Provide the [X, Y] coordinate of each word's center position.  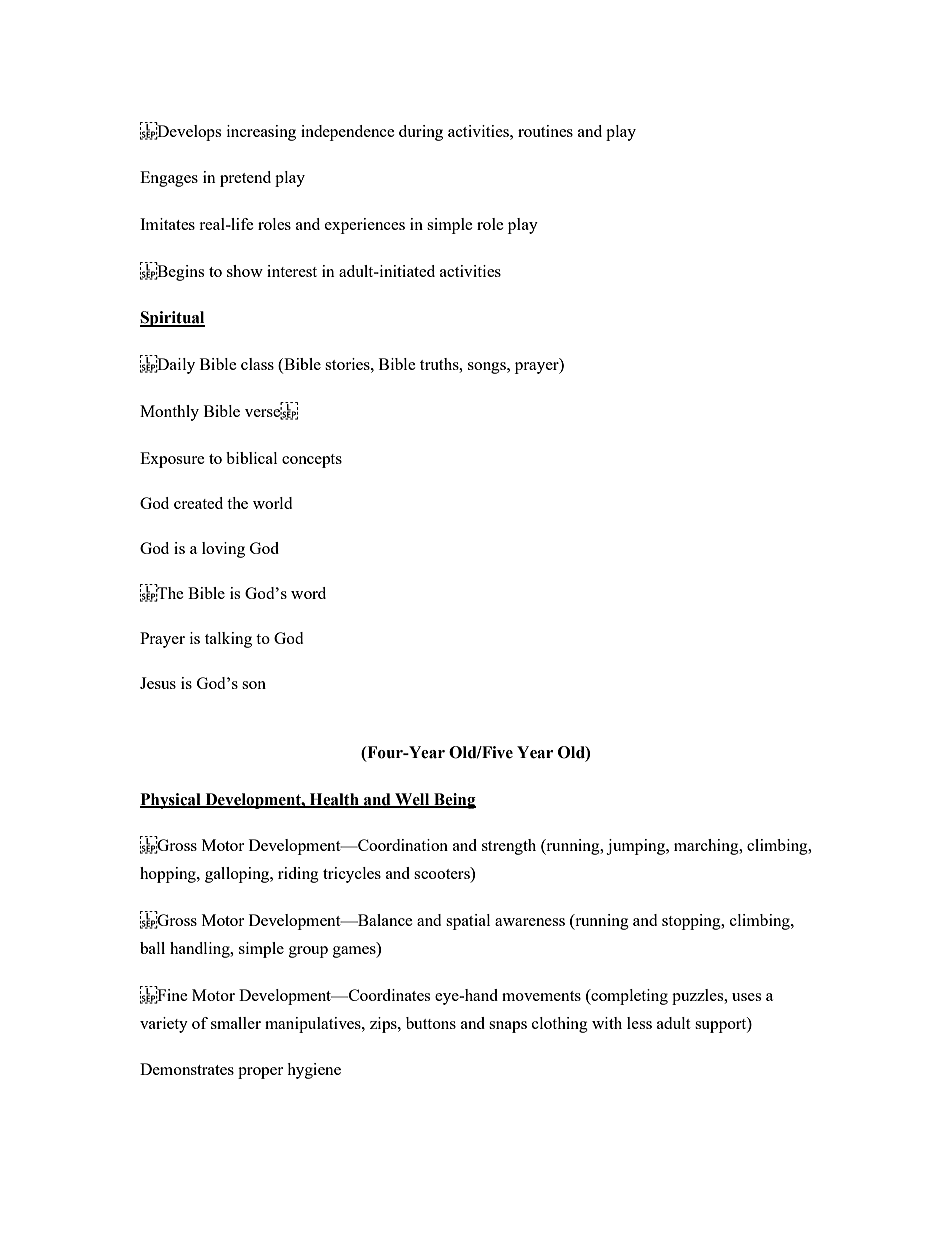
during [421, 133]
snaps [508, 1027]
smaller [236, 1023]
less [639, 1023]
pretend [245, 179]
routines [545, 131]
